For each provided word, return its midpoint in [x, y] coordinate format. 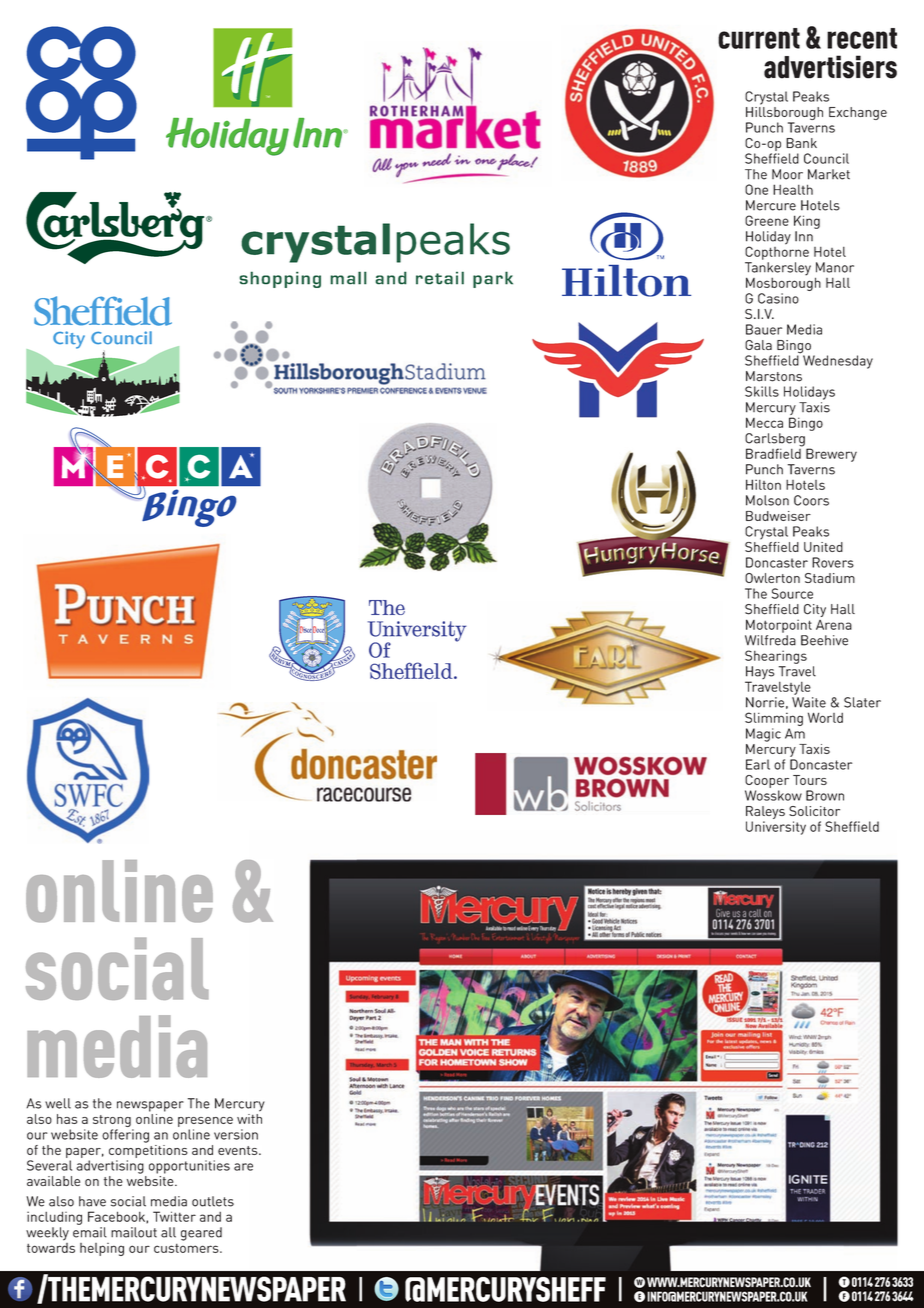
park [493, 279]
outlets [213, 1201]
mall [348, 278]
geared [201, 1234]
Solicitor [814, 811]
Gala [758, 345]
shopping [280, 279]
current [759, 38]
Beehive [824, 640]
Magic [763, 735]
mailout [134, 1232]
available [53, 1181]
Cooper [767, 781]
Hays [759, 674]
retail [440, 278]
